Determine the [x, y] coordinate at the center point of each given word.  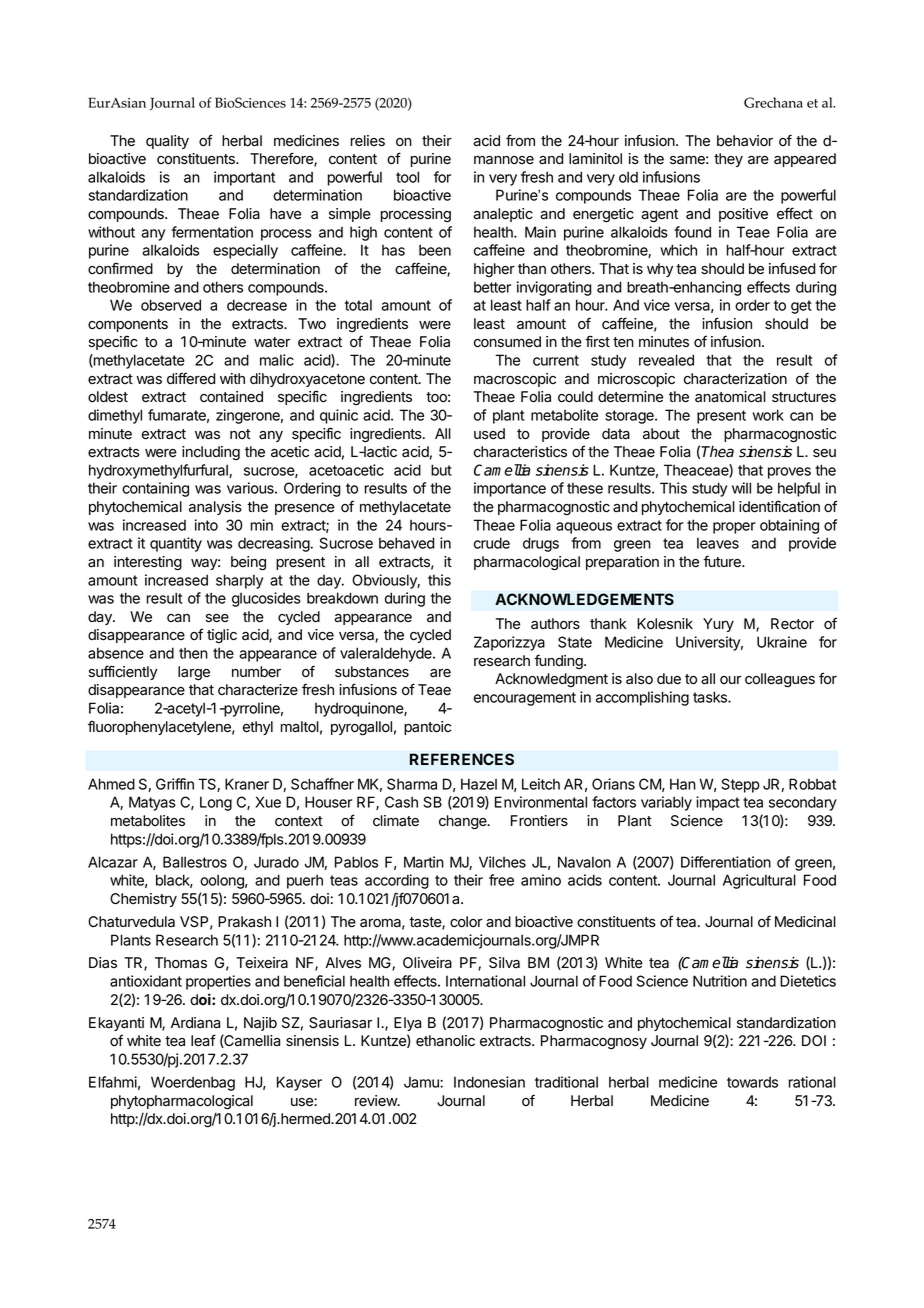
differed [191, 378]
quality [167, 142]
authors [555, 624]
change [464, 822]
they [728, 160]
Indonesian [489, 1082]
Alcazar [113, 862]
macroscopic [515, 380]
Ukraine [782, 642]
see [217, 618]
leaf [203, 1040]
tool [407, 177]
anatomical [730, 397]
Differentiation [726, 862]
